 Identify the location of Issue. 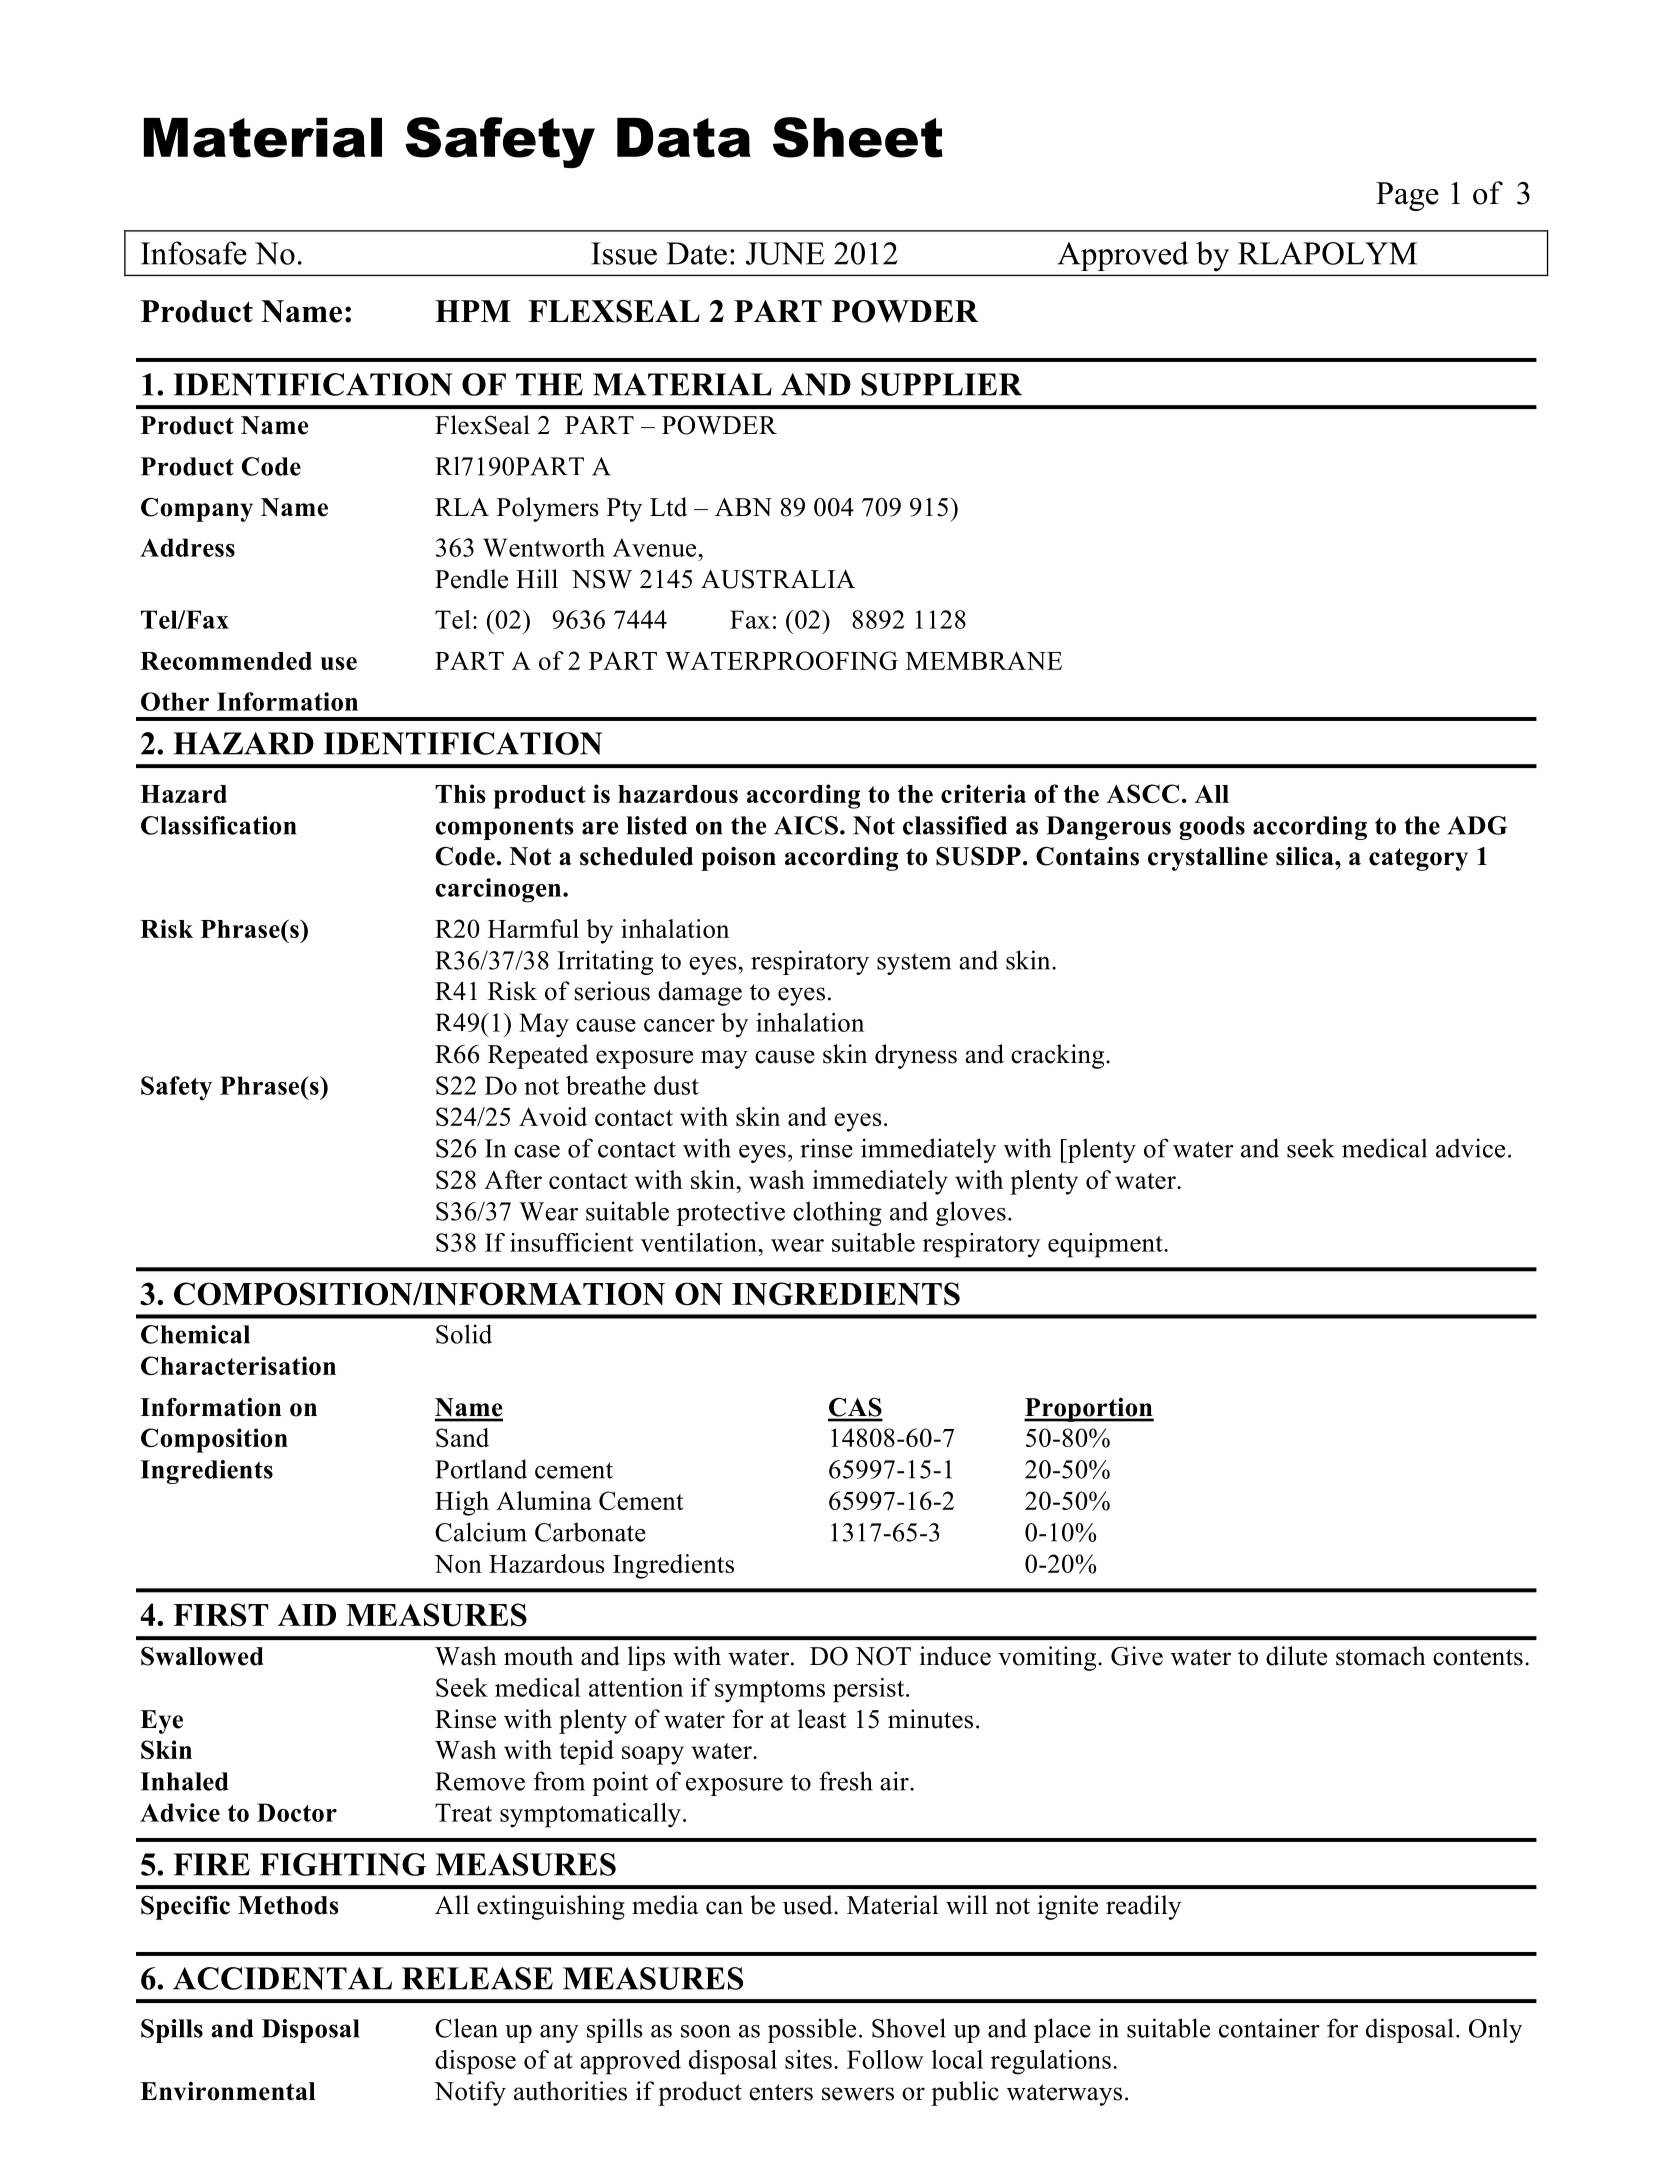
(624, 253).
